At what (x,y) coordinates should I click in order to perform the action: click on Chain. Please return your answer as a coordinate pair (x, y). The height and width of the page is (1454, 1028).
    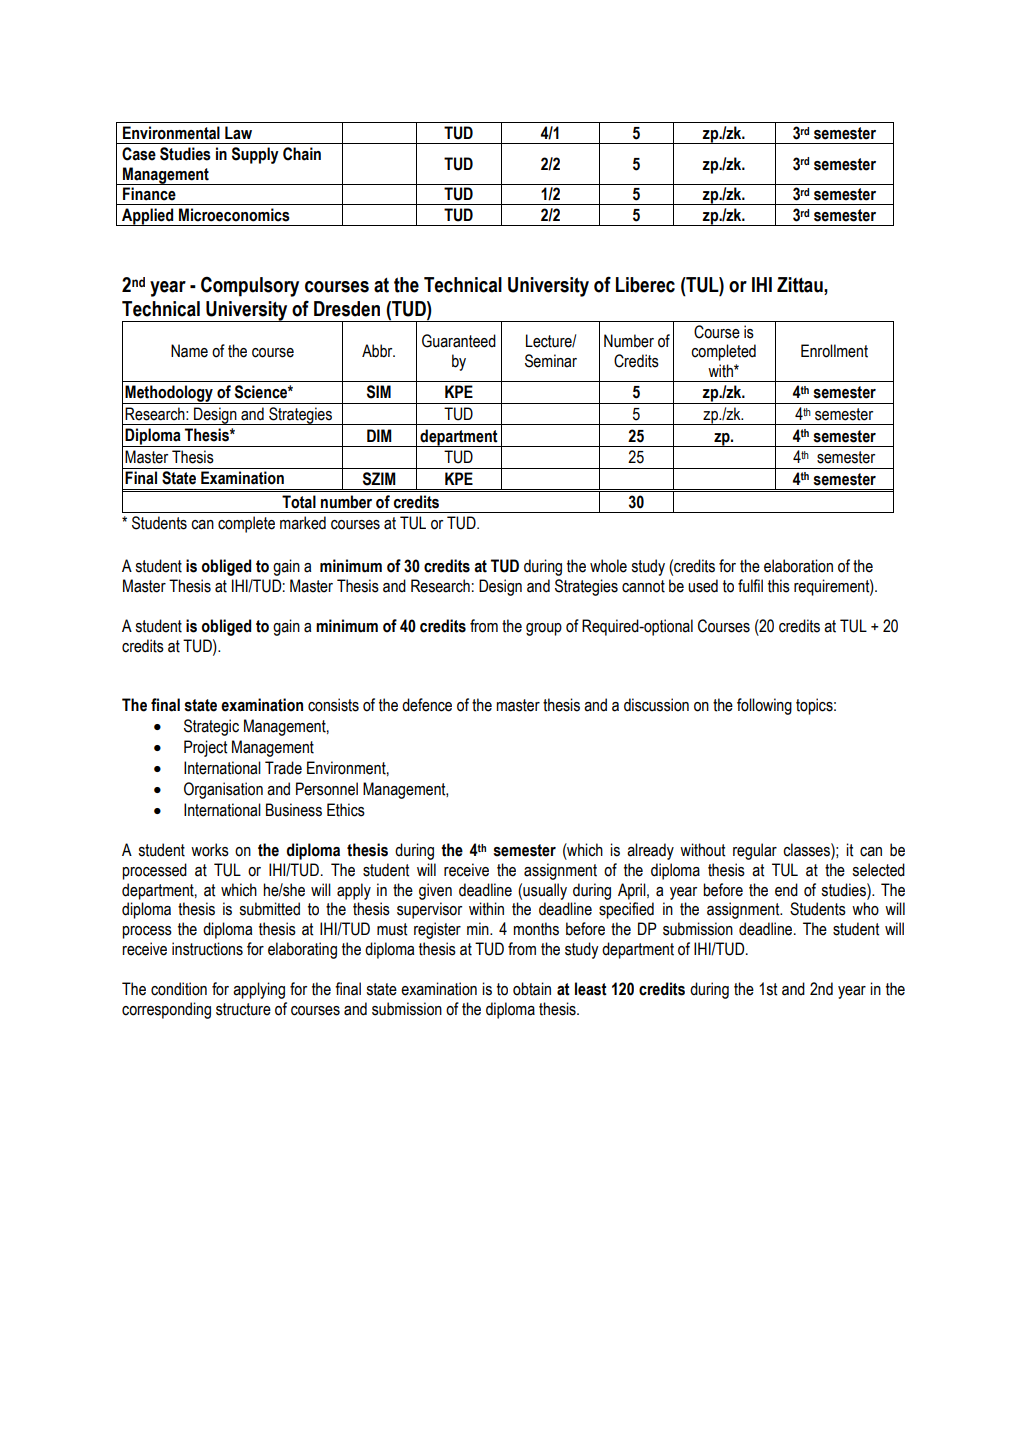
    Looking at the image, I should click on (302, 154).
